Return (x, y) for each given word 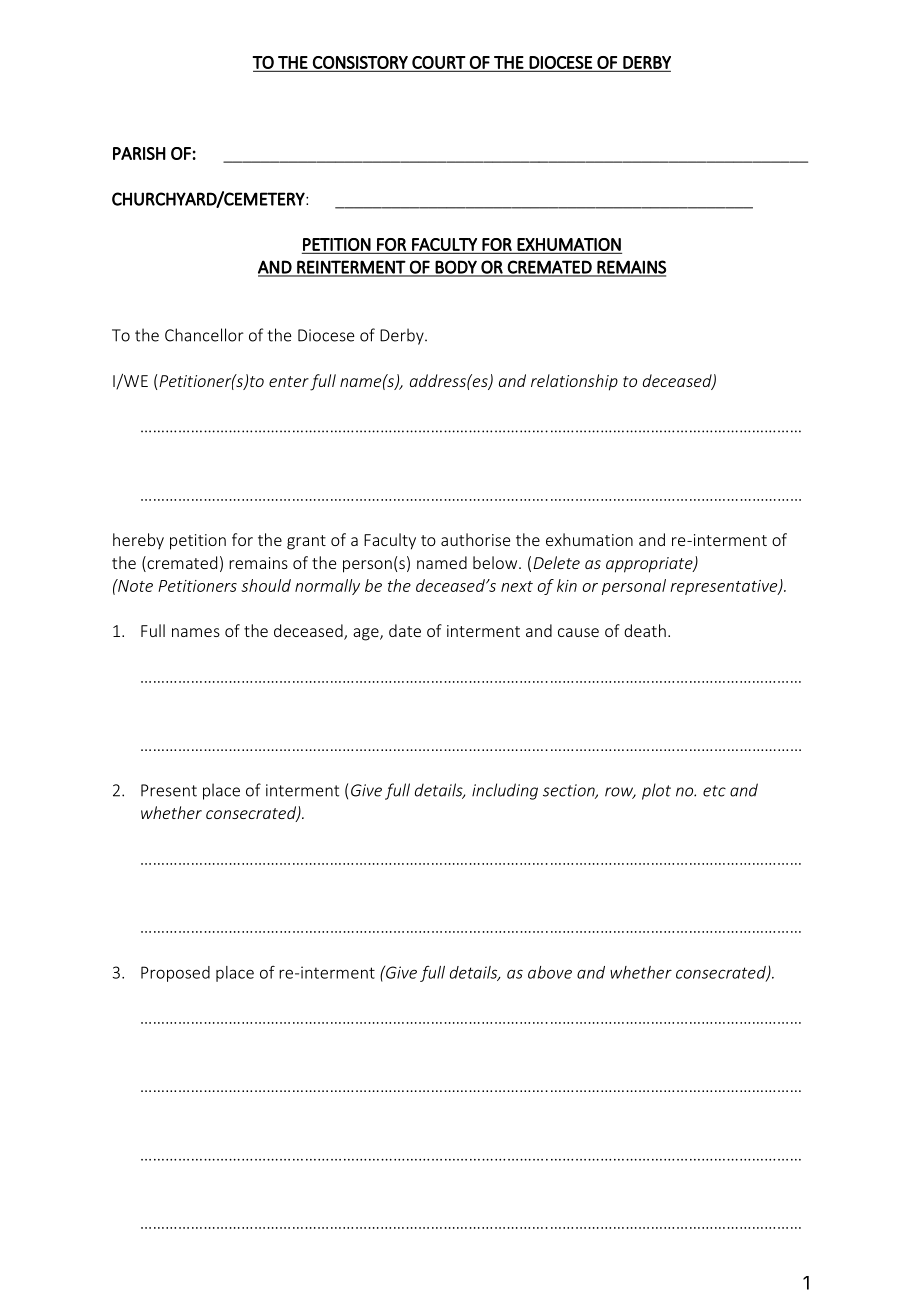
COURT (438, 63)
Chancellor (204, 335)
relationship (574, 382)
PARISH (139, 153)
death (645, 630)
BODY (456, 268)
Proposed (175, 974)
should (266, 585)
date (405, 630)
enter (289, 381)
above (550, 972)
